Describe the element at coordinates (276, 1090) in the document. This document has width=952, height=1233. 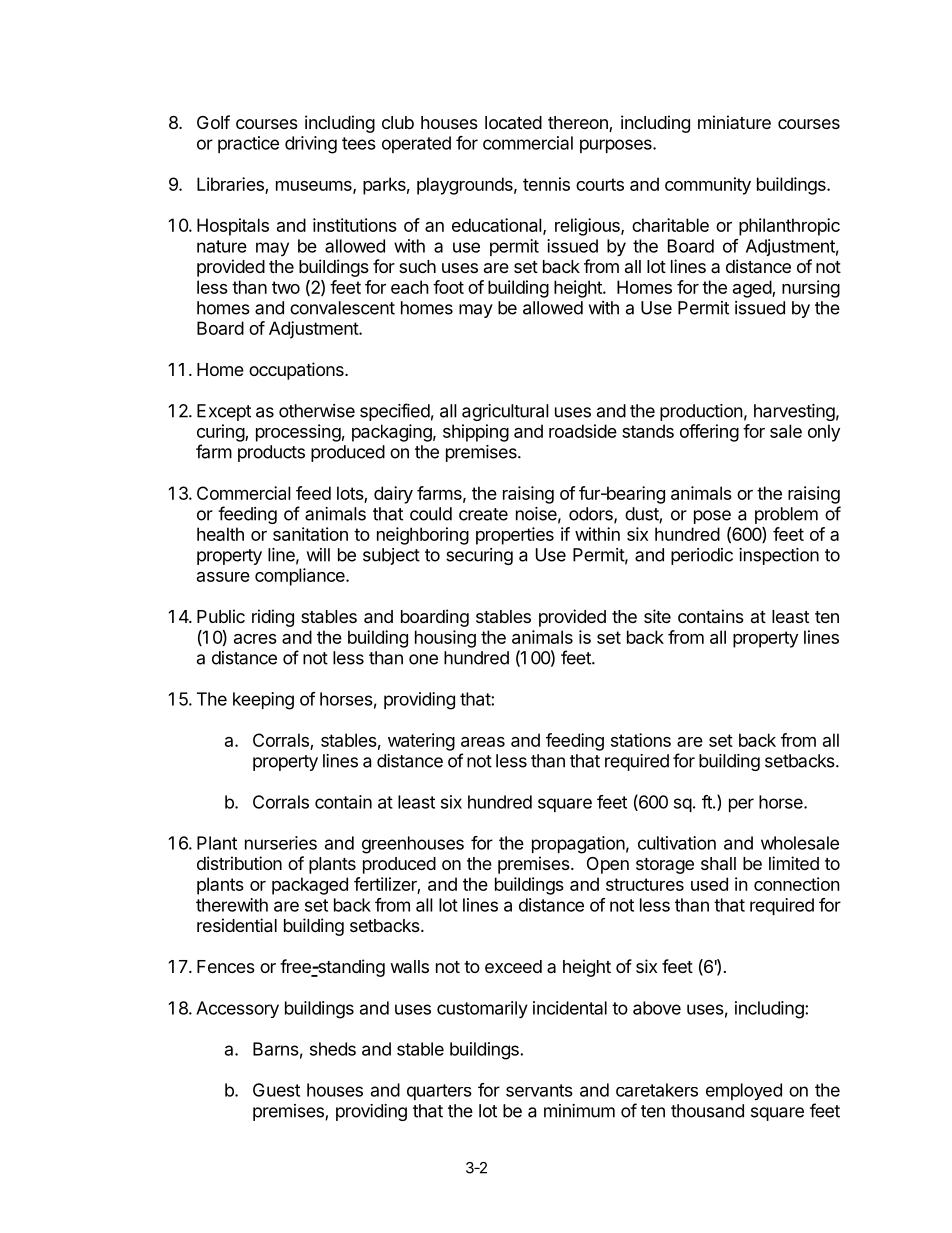
I see `Guest` at that location.
